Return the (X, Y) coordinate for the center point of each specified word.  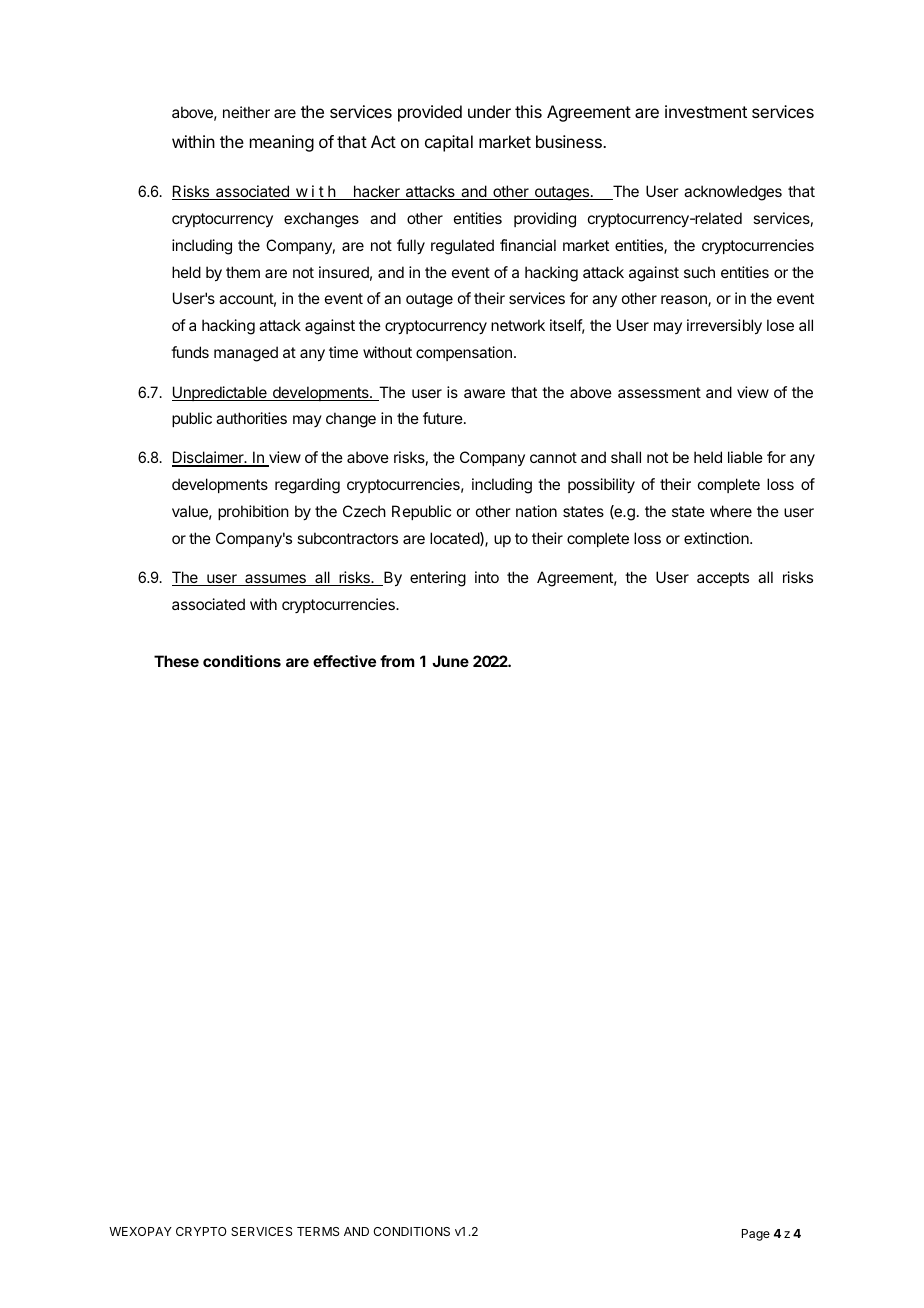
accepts (723, 579)
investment (706, 111)
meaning (282, 143)
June (450, 661)
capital (449, 143)
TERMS (318, 1231)
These (176, 661)
